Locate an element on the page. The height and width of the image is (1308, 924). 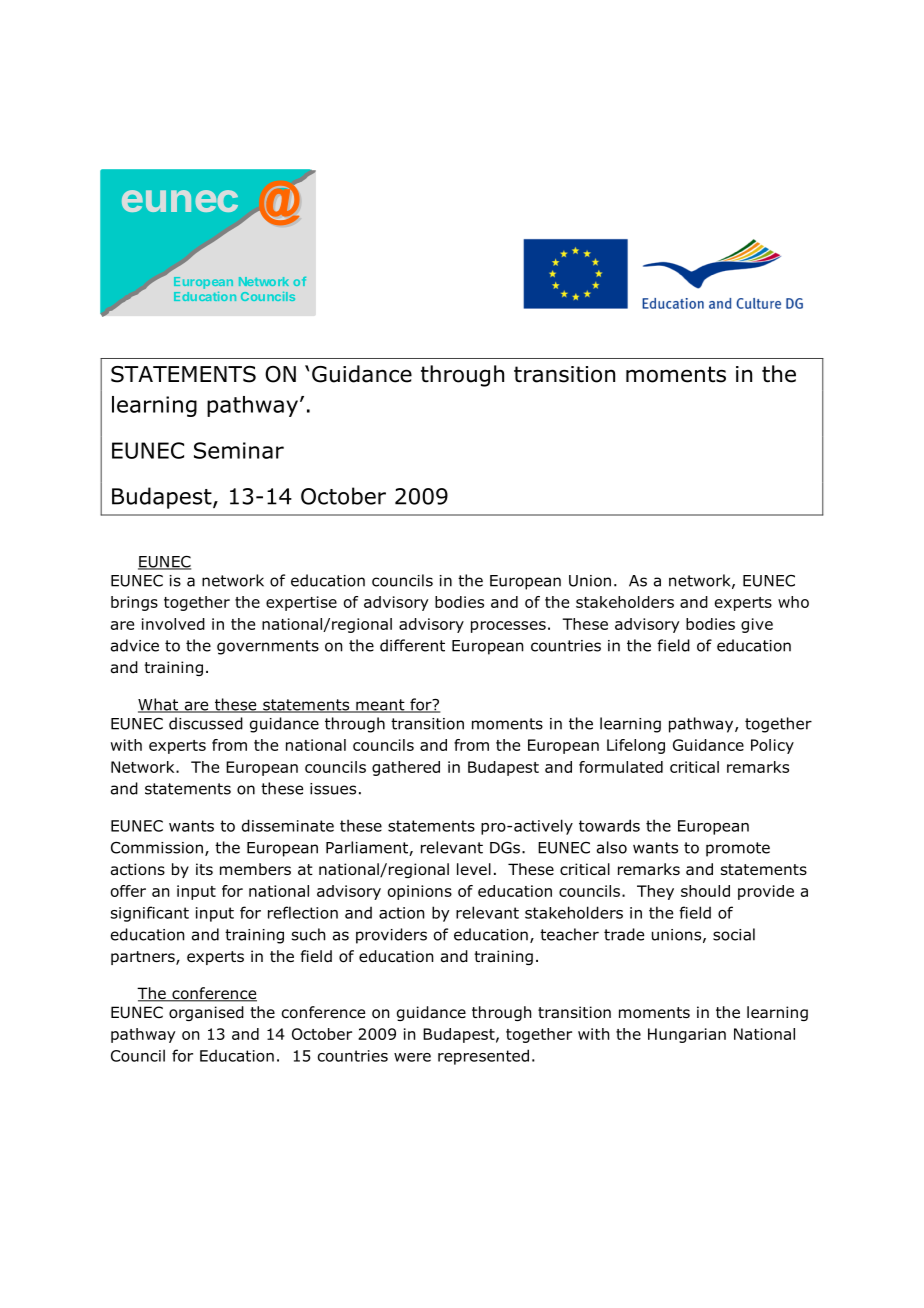
Seminar is located at coordinates (239, 450).
